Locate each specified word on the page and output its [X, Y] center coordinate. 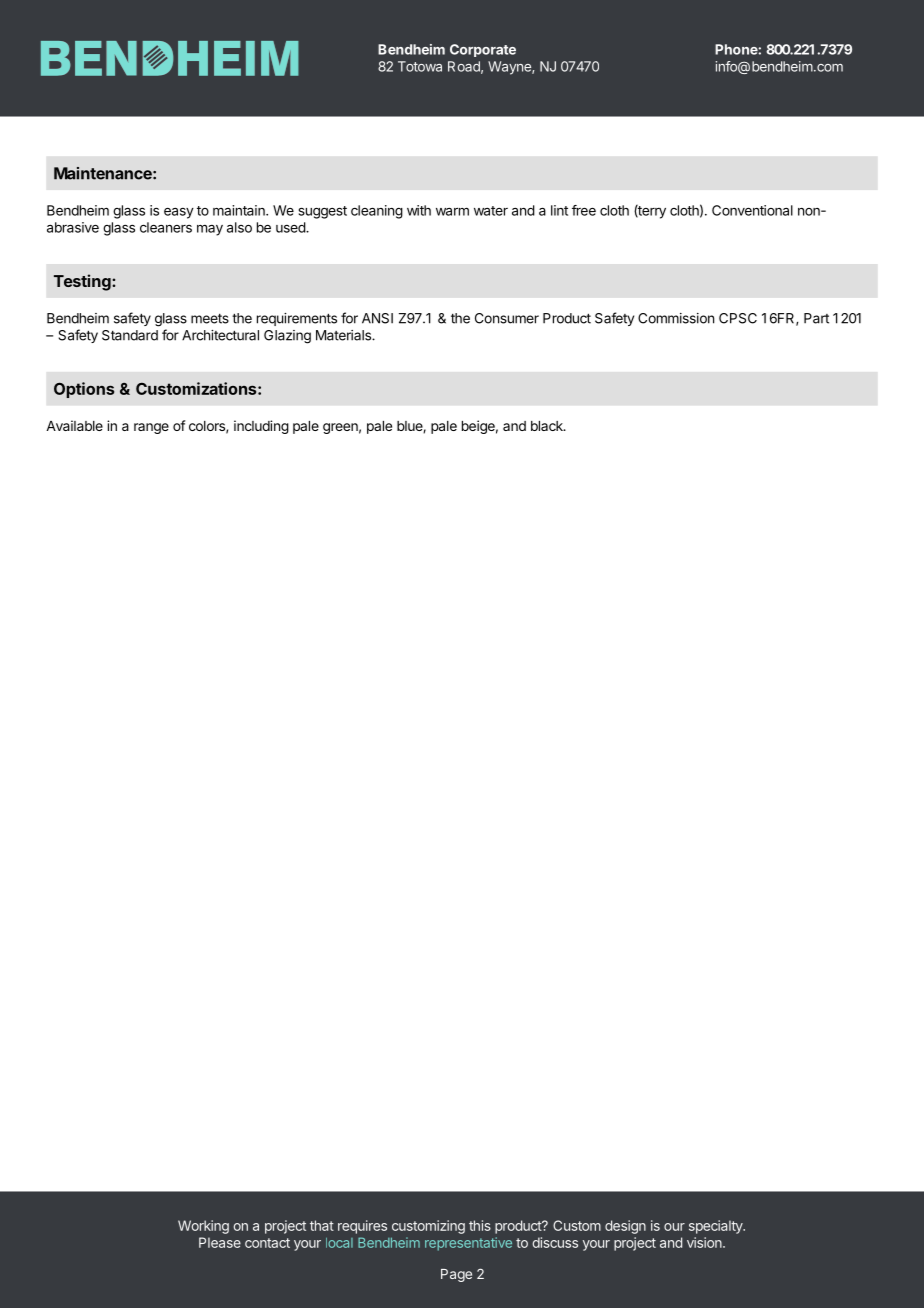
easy [179, 213]
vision [705, 1242]
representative [468, 1244]
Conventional [752, 210]
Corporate [483, 50]
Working [203, 1227]
